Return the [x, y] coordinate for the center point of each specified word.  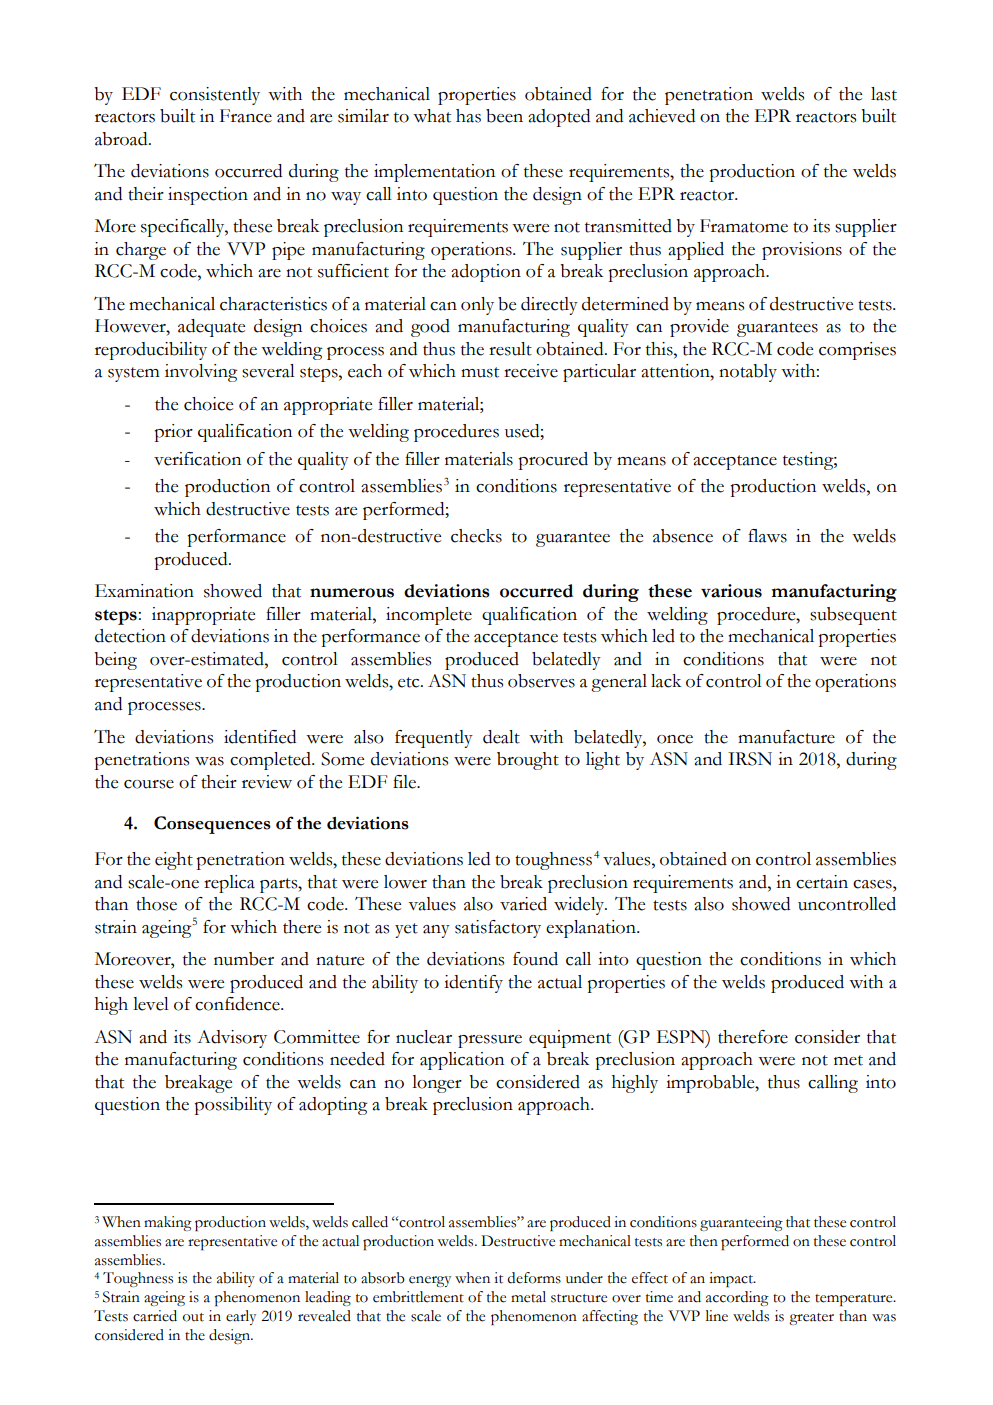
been [504, 116]
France [246, 116]
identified [260, 737]
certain [822, 882]
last [884, 94]
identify [473, 984]
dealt [501, 737]
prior [173, 433]
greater [811, 1319]
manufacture [786, 737]
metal [528, 1297]
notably [748, 373]
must [480, 372]
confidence [238, 1004]
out [193, 1317]
